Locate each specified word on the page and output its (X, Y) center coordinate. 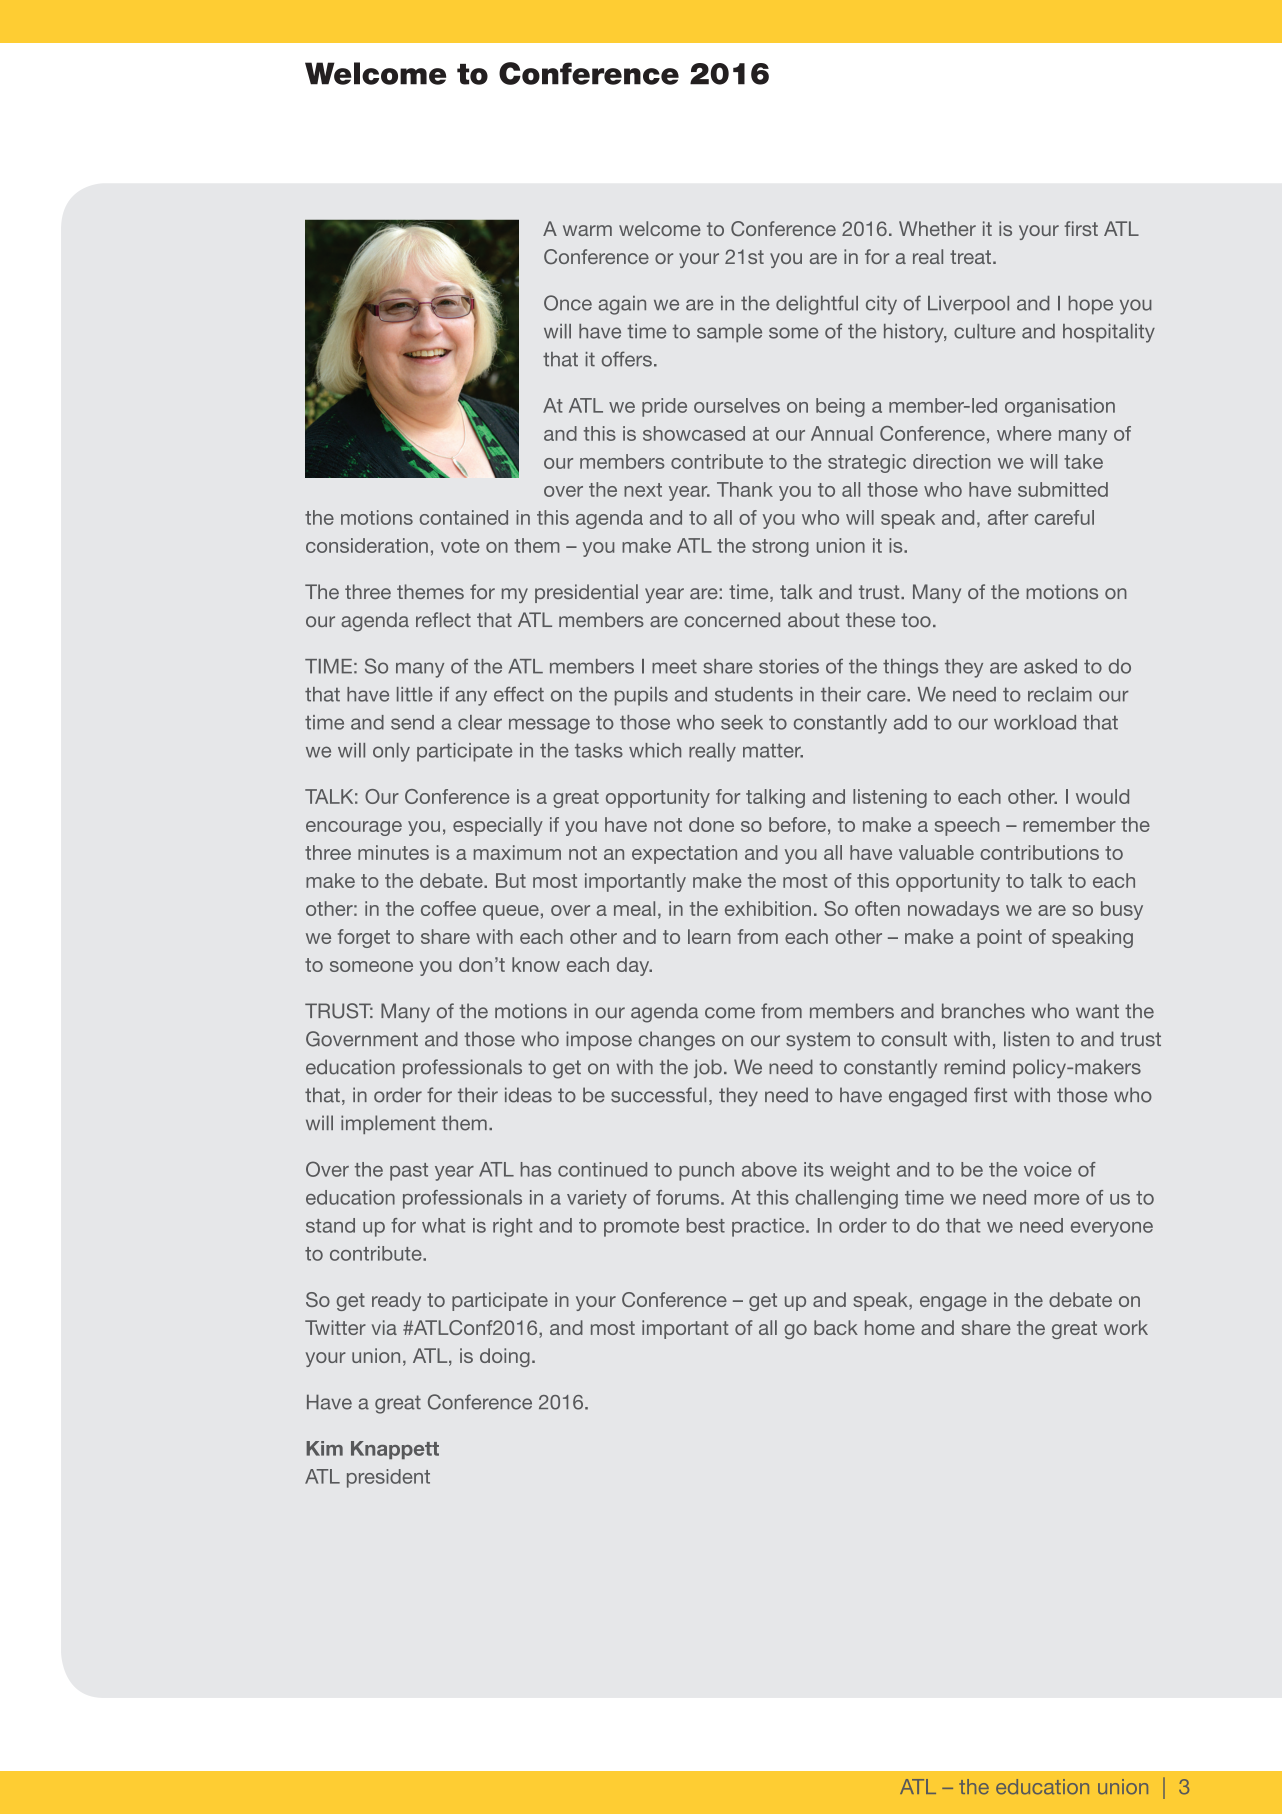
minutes (393, 852)
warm (587, 230)
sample (729, 333)
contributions (1039, 852)
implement (388, 1124)
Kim (324, 1448)
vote (460, 546)
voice (1048, 1169)
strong (780, 548)
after (1008, 517)
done (711, 824)
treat (970, 257)
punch (706, 1171)
